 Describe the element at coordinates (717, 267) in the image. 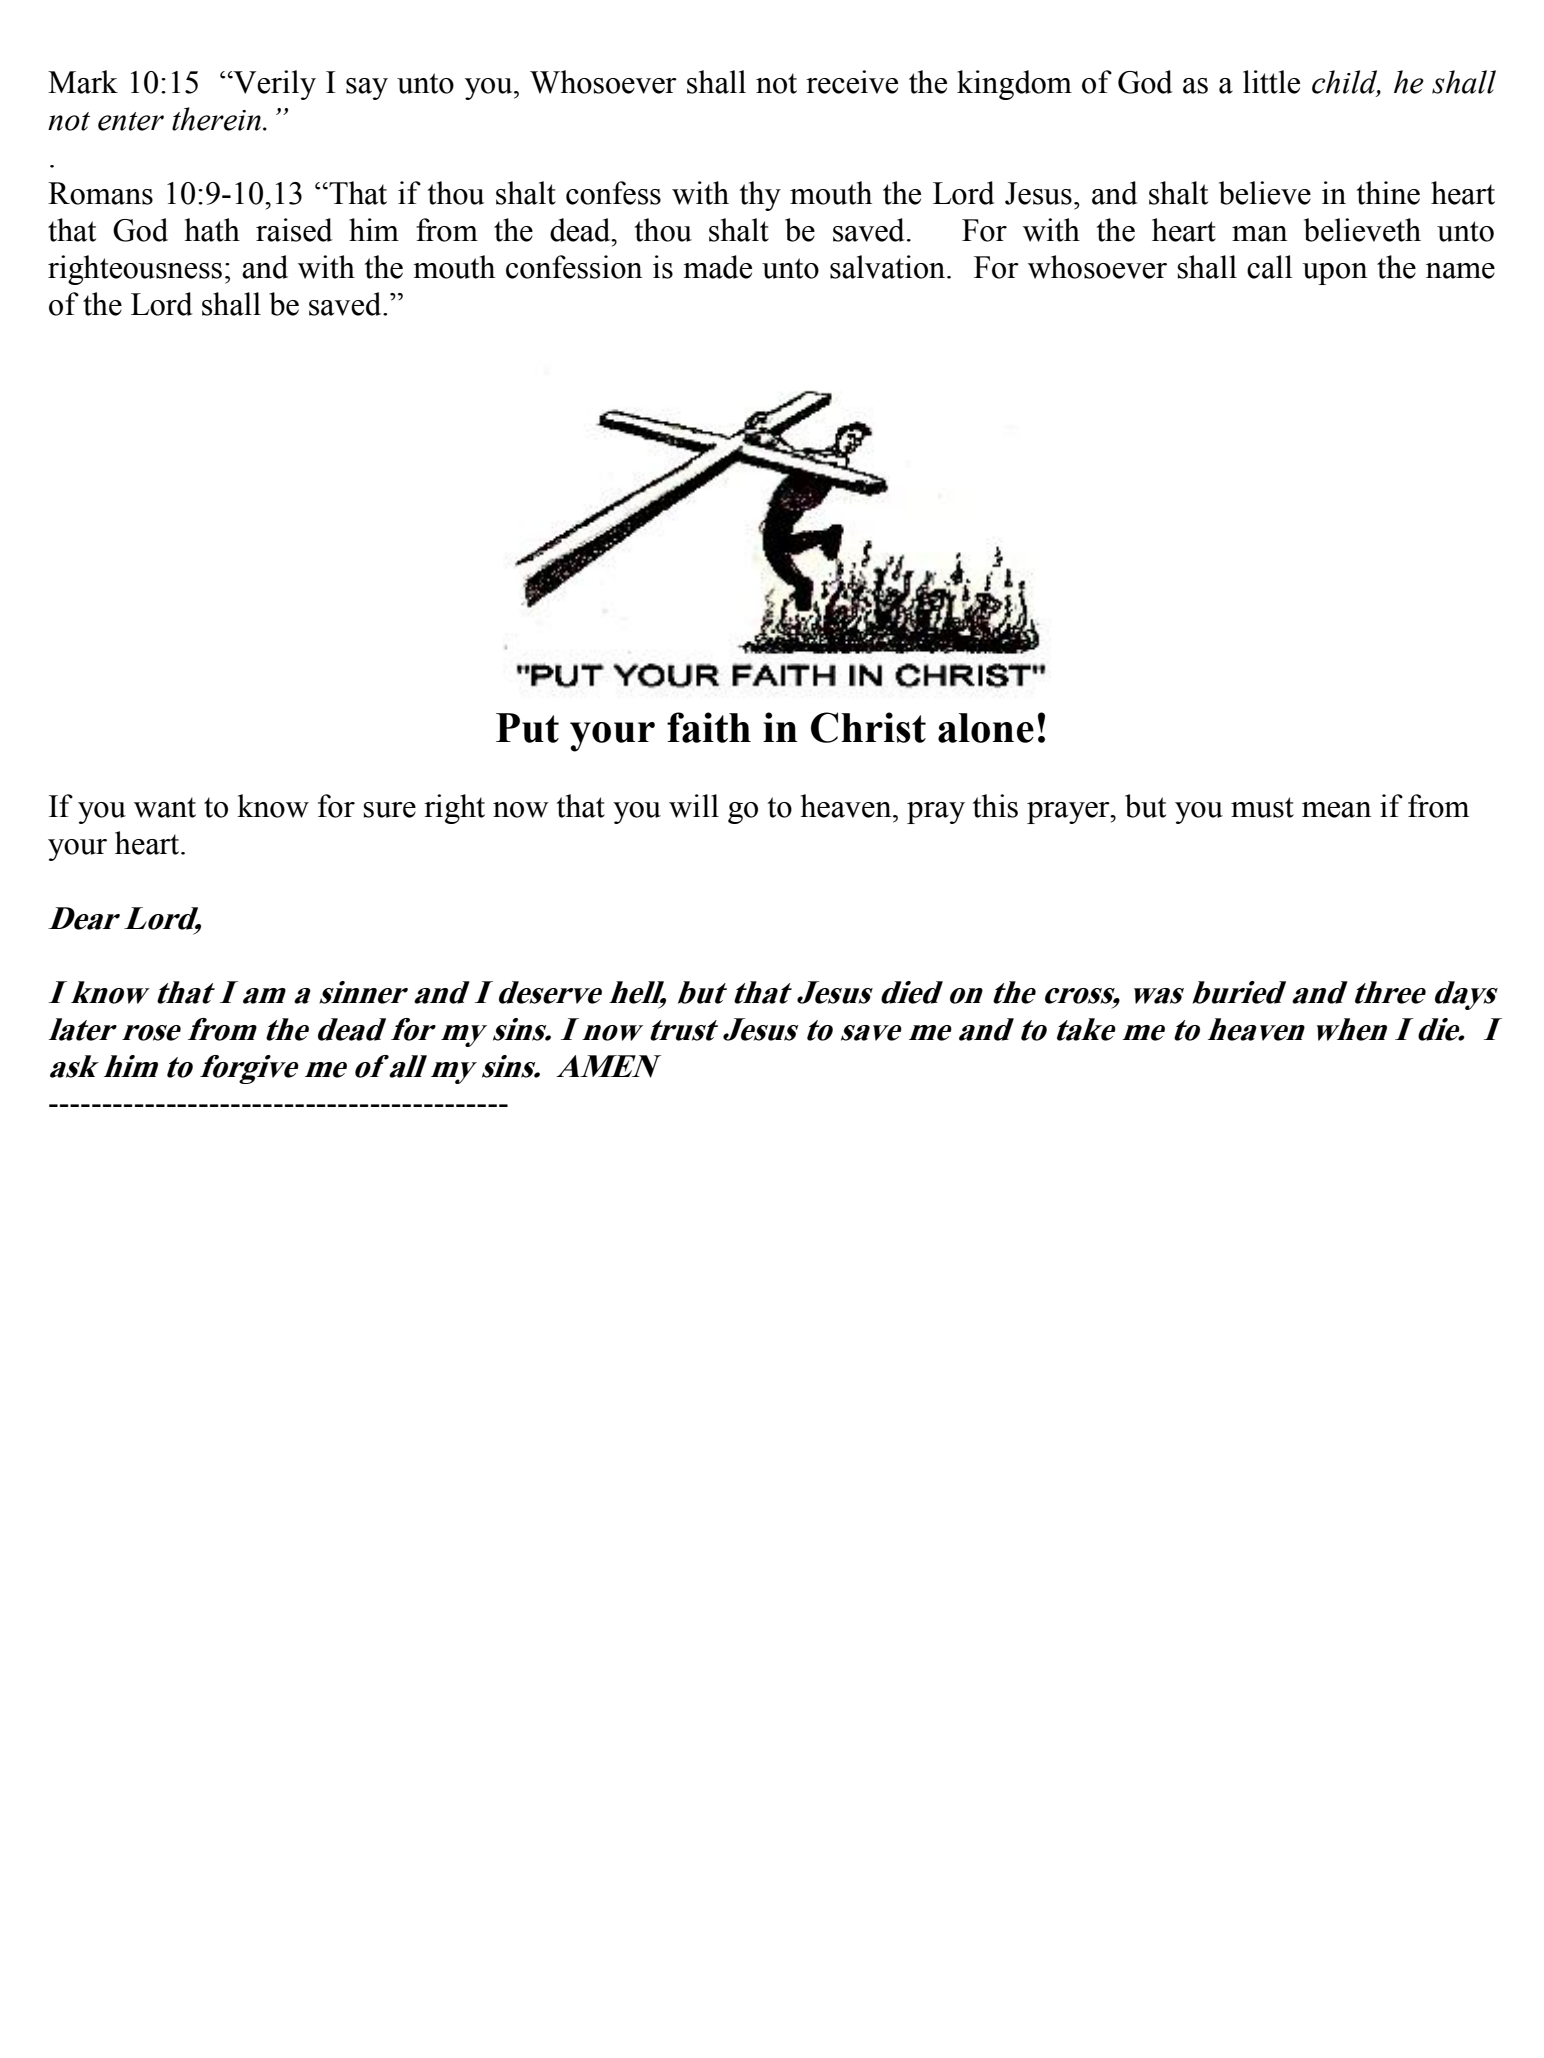

I see `made` at that location.
